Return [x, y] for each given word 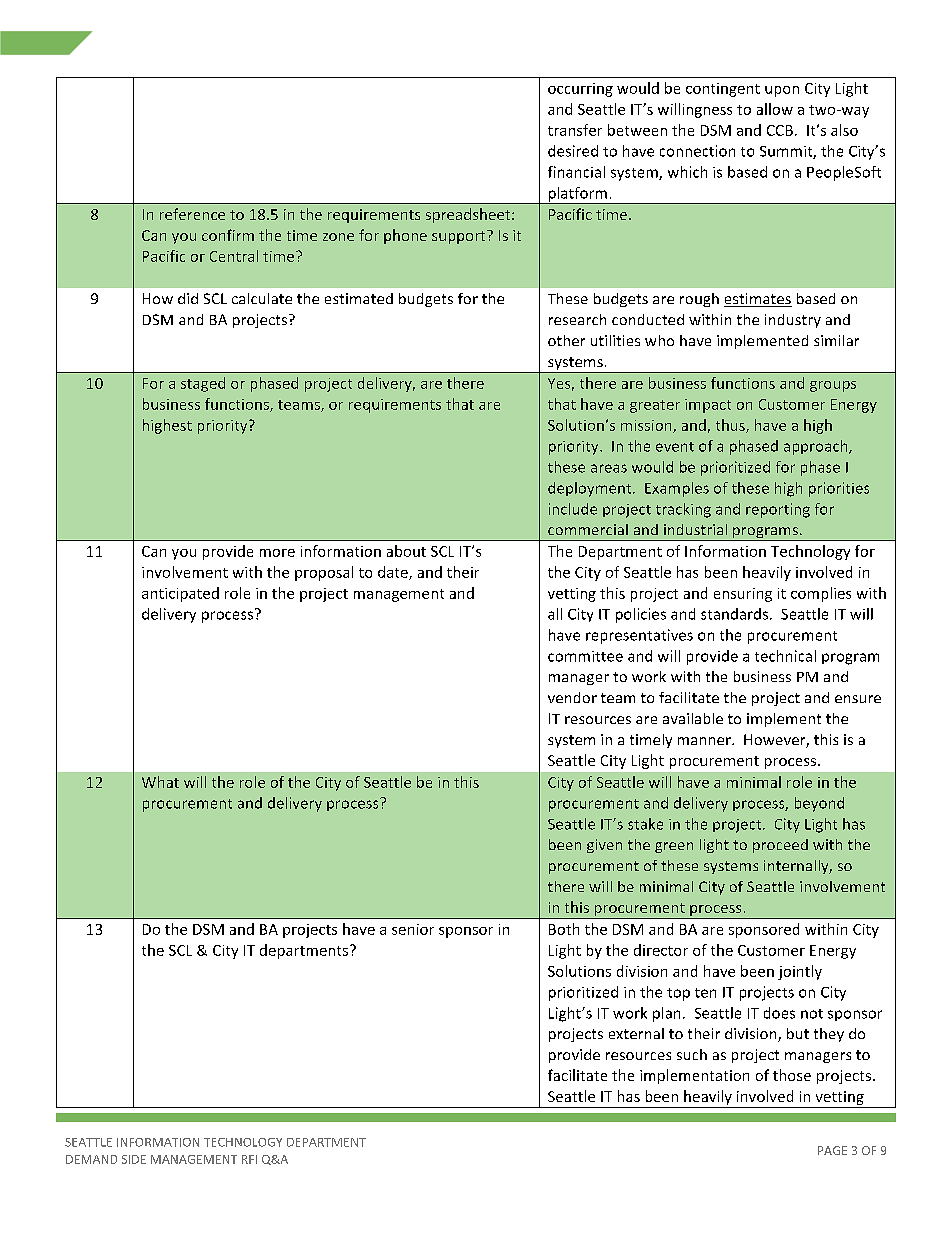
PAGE [832, 1150]
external [636, 1033]
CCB [780, 130]
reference [192, 214]
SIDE [134, 1159]
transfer [575, 130]
